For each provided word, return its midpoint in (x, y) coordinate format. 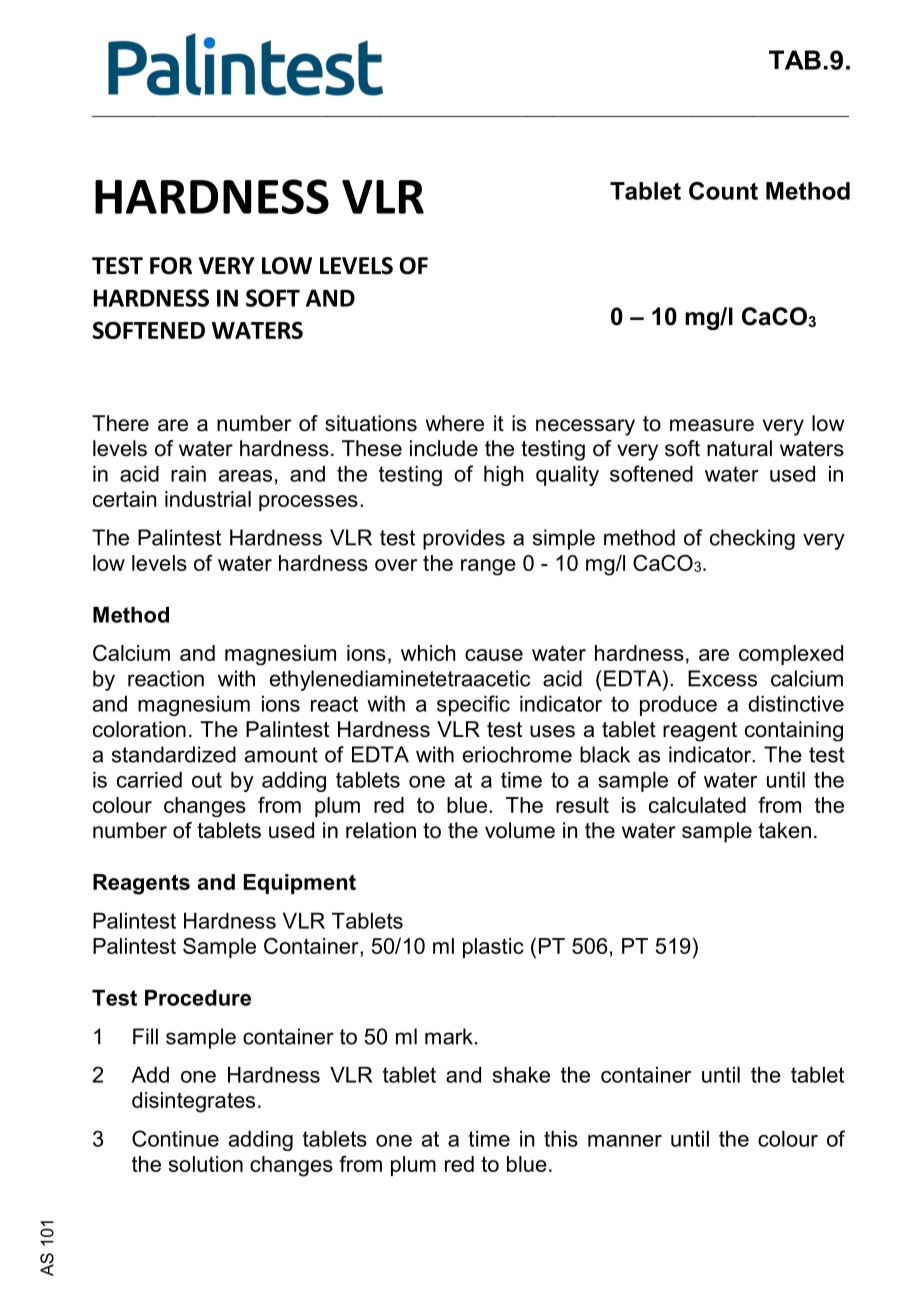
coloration (139, 729)
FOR (171, 266)
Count (723, 191)
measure (712, 425)
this (561, 1139)
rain (188, 474)
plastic (493, 948)
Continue (175, 1138)
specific (473, 705)
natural (739, 448)
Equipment (300, 884)
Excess (722, 678)
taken (785, 830)
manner (625, 1141)
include (444, 448)
